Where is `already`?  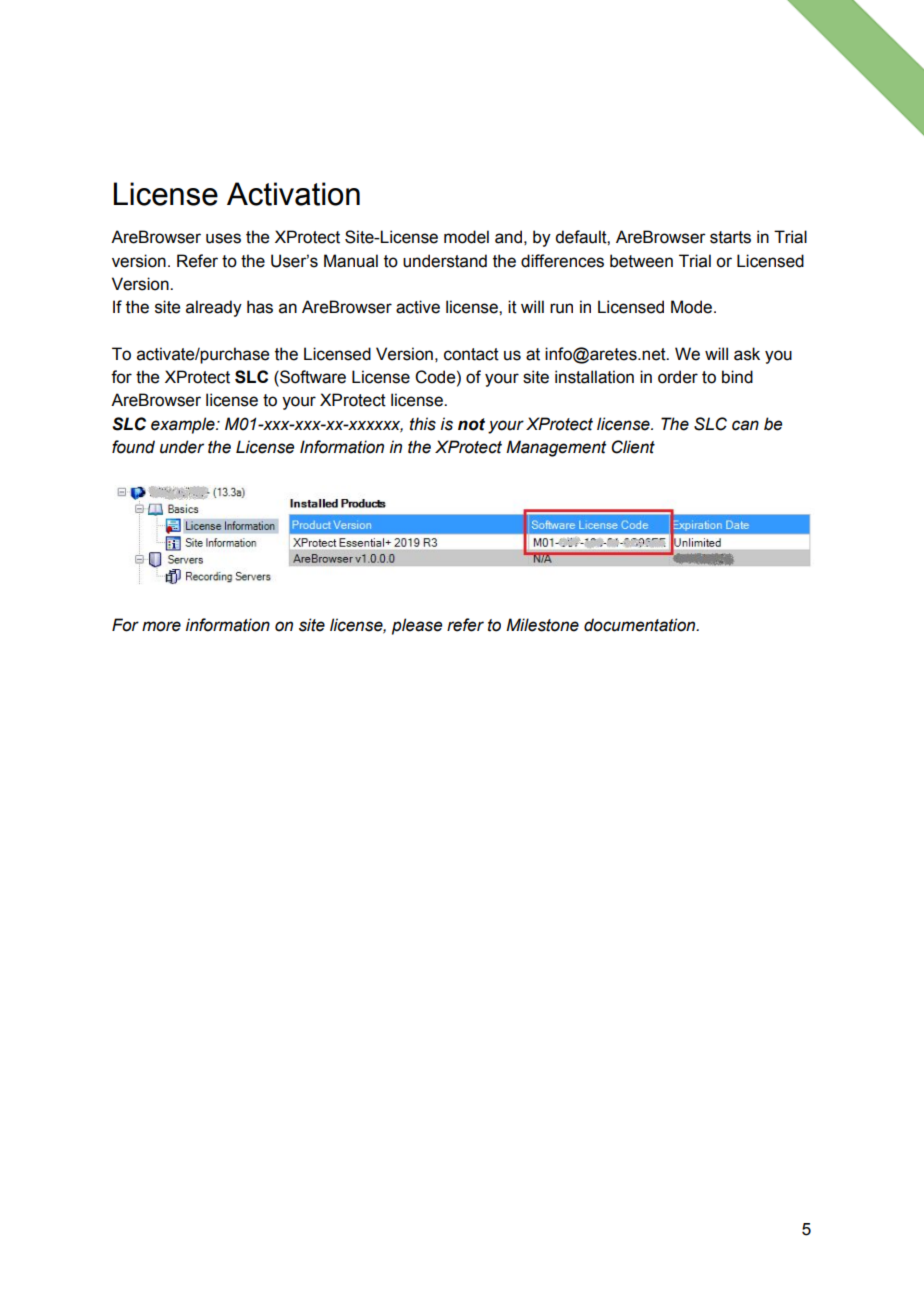
already is located at coordinates (214, 308).
